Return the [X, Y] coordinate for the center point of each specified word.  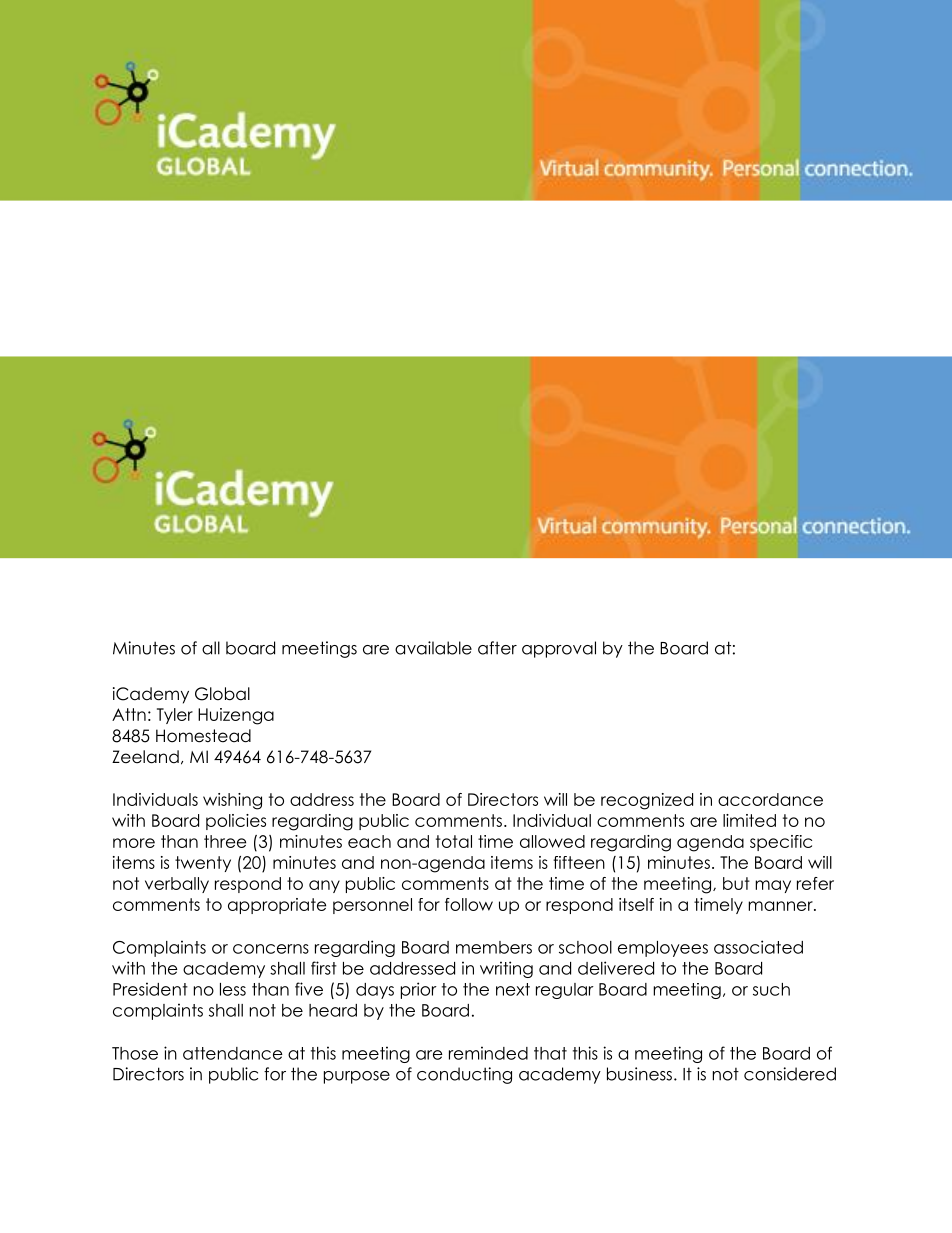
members [494, 947]
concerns [271, 949]
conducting [464, 1075]
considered [790, 1074]
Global [222, 694]
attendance [233, 1053]
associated [758, 947]
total [454, 841]
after [497, 648]
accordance [770, 799]
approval [559, 649]
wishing [232, 801]
